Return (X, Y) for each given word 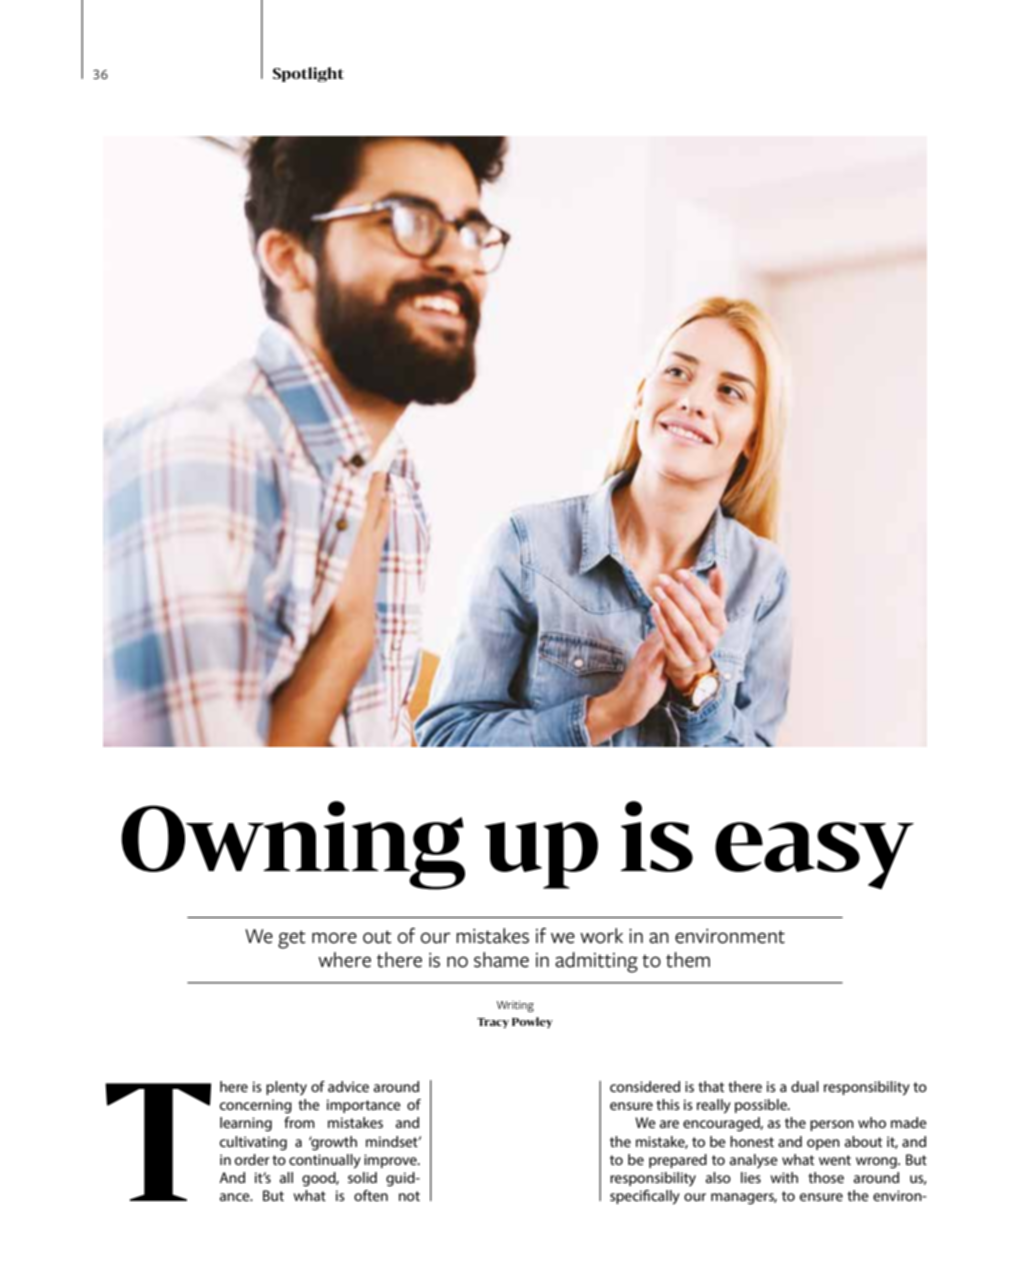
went (835, 1160)
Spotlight (308, 74)
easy (814, 855)
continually (325, 1161)
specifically (645, 1197)
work (601, 936)
